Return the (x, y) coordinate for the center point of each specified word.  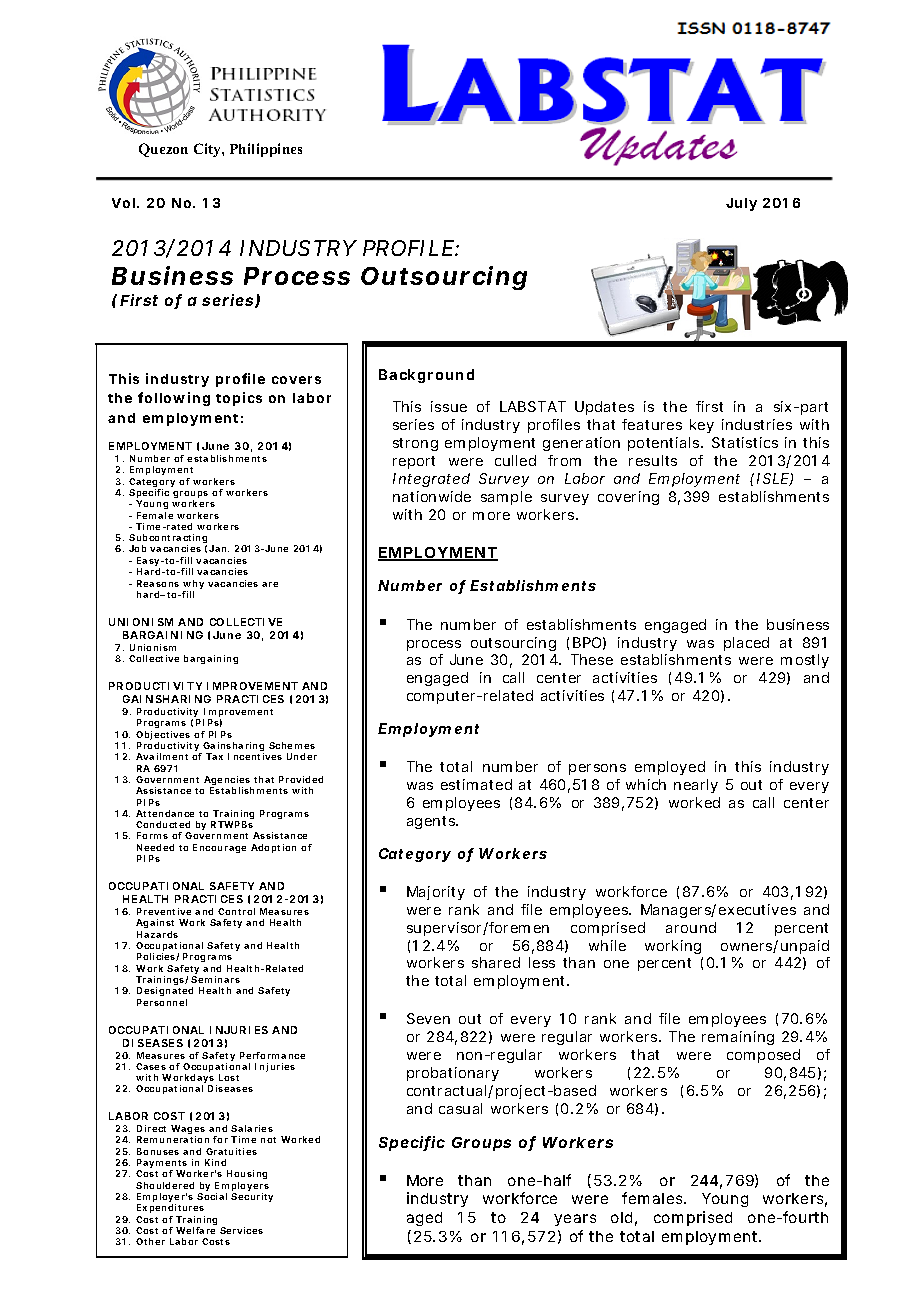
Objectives (163, 737)
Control (236, 911)
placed (746, 644)
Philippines (266, 150)
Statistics (745, 442)
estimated (476, 784)
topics (239, 399)
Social (212, 1196)
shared (496, 962)
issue (449, 406)
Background (426, 376)
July (741, 204)
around (691, 927)
